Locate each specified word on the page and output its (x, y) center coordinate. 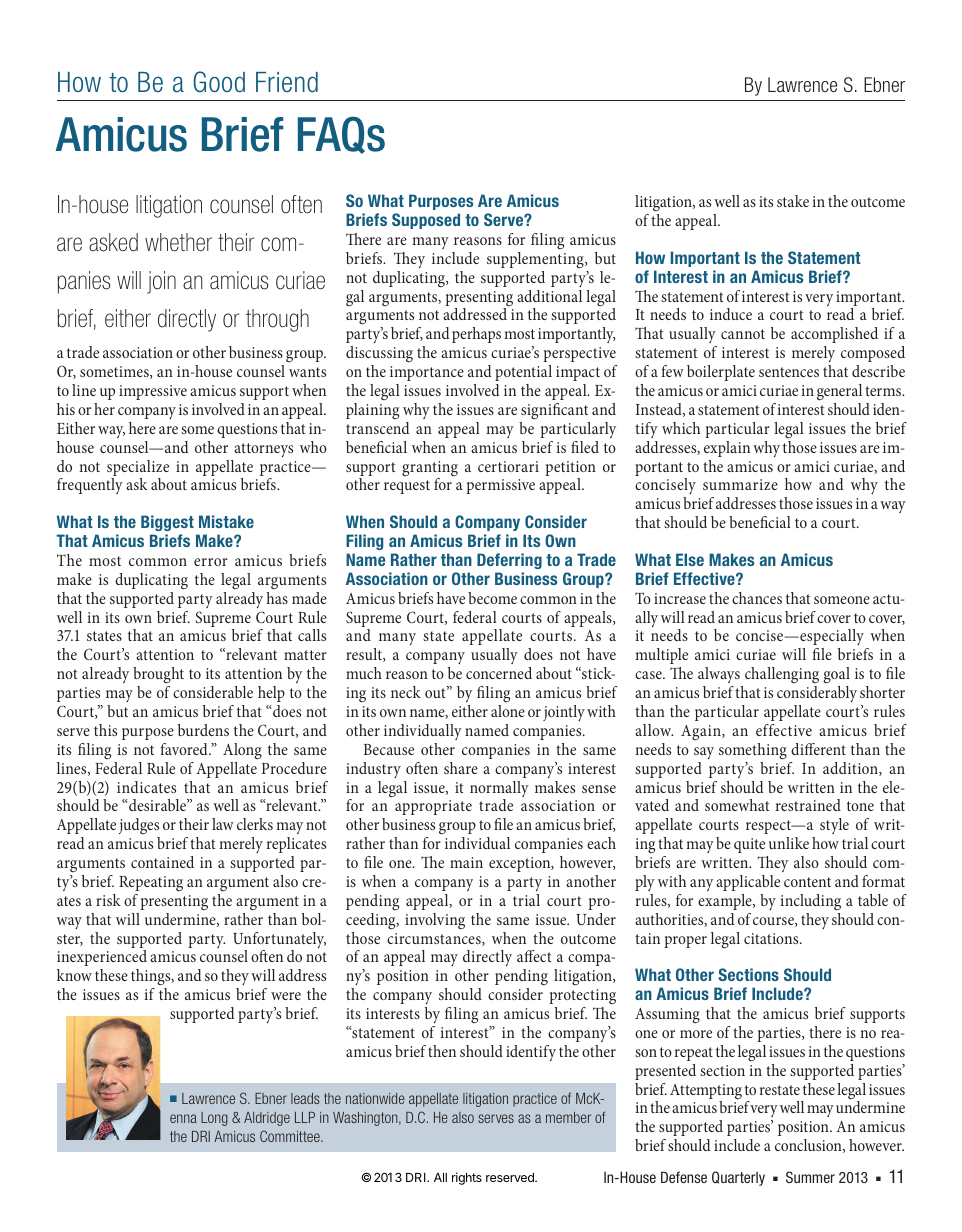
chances (757, 598)
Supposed (426, 221)
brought (158, 675)
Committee (291, 1136)
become (492, 598)
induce (731, 314)
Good (219, 82)
